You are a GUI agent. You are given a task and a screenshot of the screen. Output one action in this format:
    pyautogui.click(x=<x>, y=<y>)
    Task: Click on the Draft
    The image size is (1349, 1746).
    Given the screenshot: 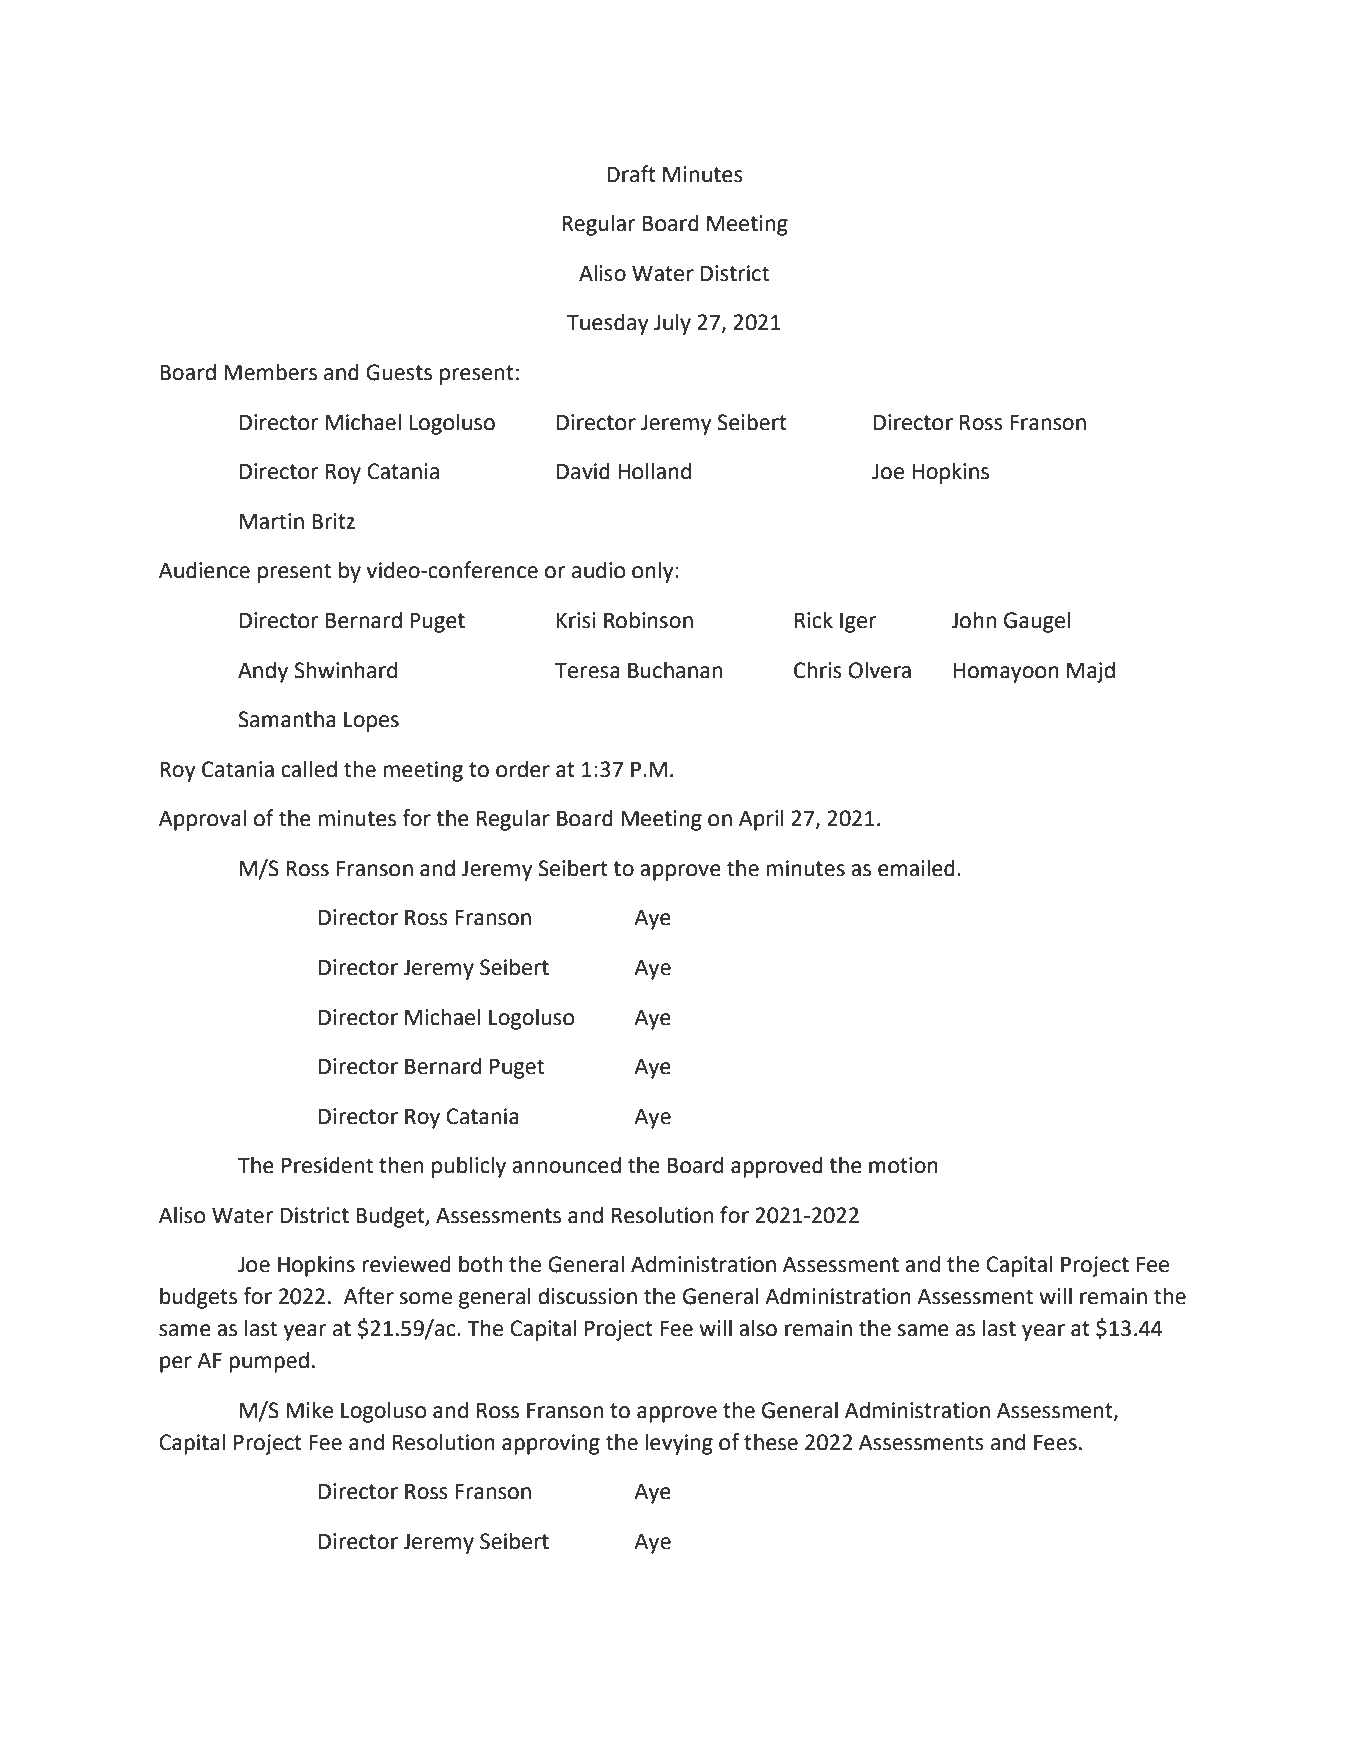 What is the action you would take?
    pyautogui.click(x=631, y=174)
